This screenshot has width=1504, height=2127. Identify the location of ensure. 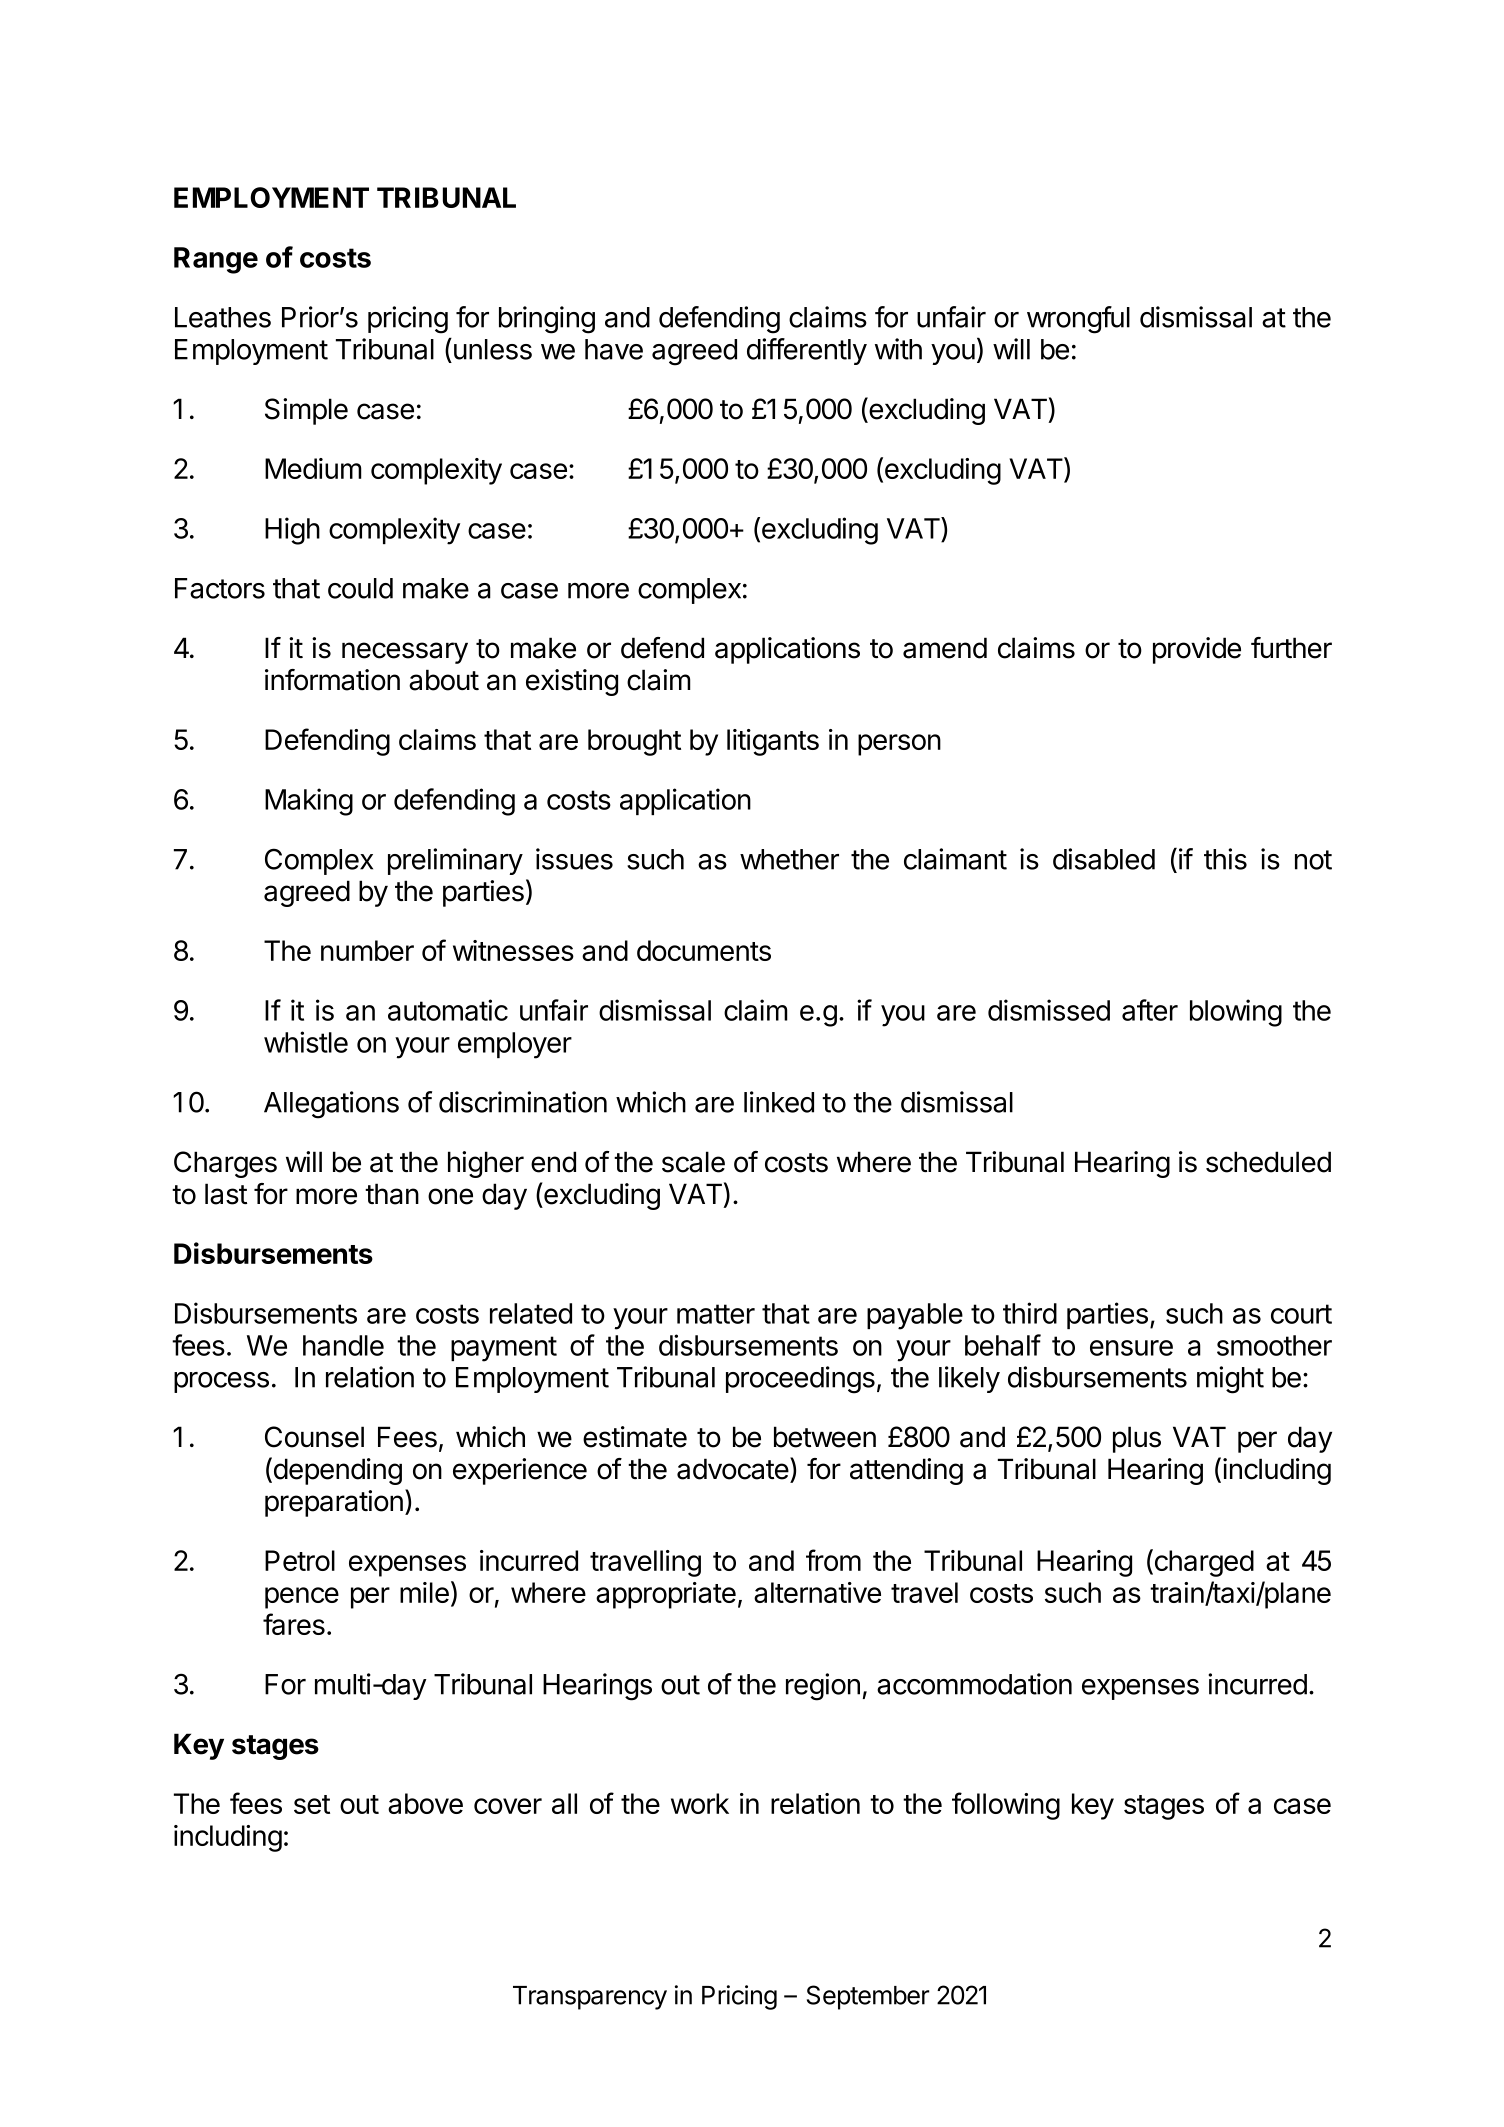
(1131, 1348).
